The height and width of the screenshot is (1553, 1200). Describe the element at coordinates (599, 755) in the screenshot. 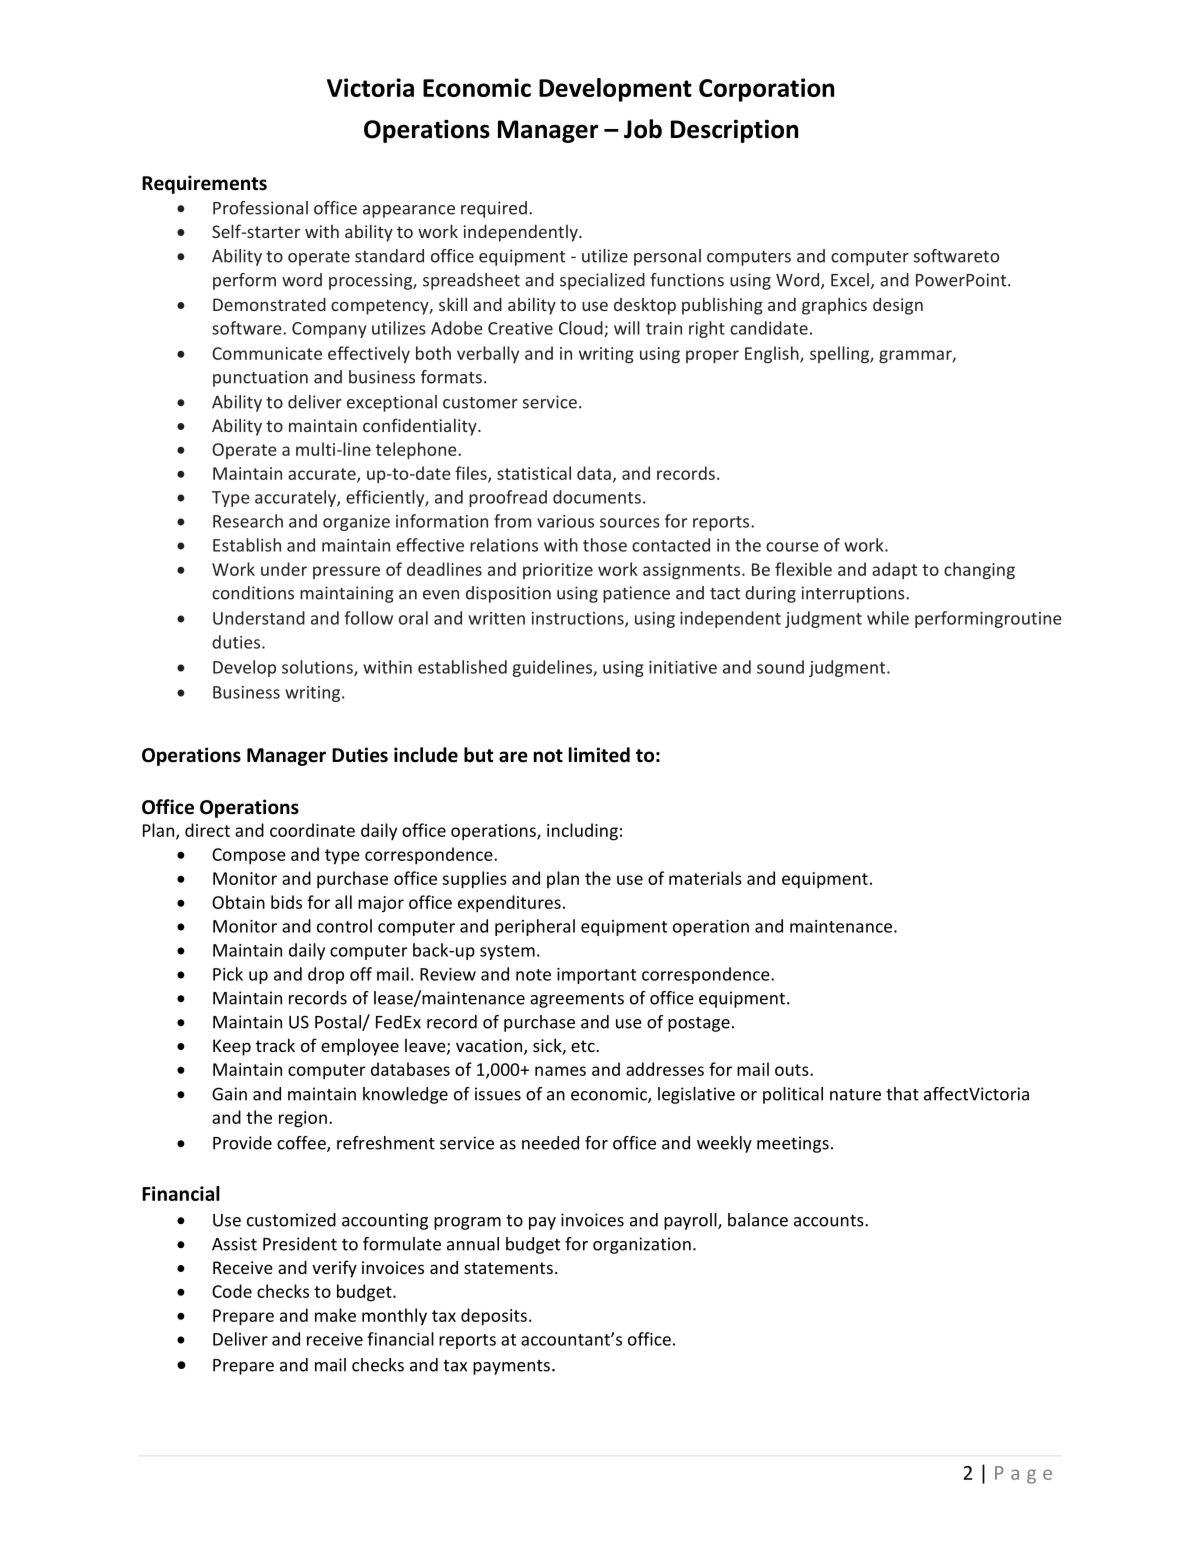

I see `limited` at that location.
